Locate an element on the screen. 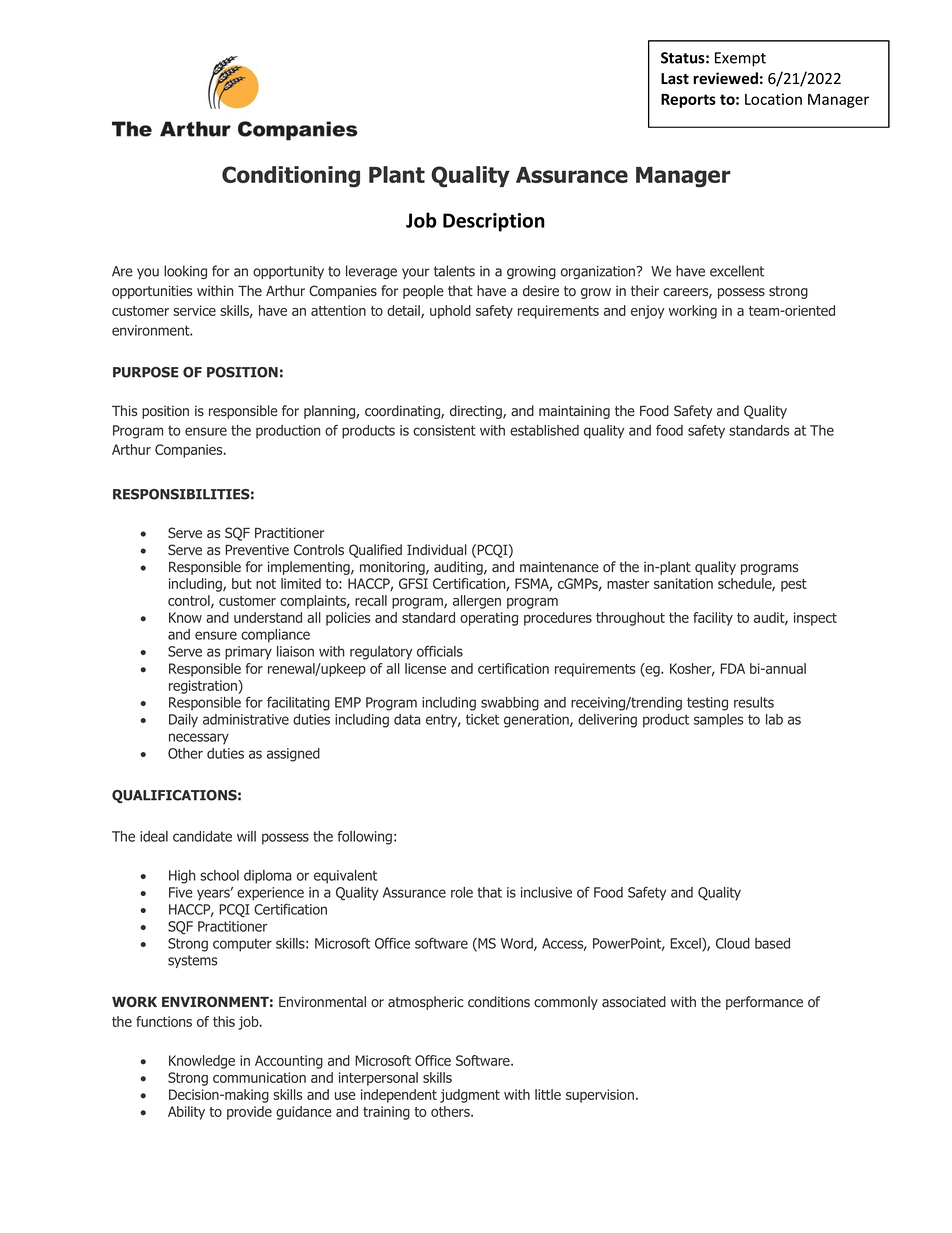  Description is located at coordinates (494, 222).
